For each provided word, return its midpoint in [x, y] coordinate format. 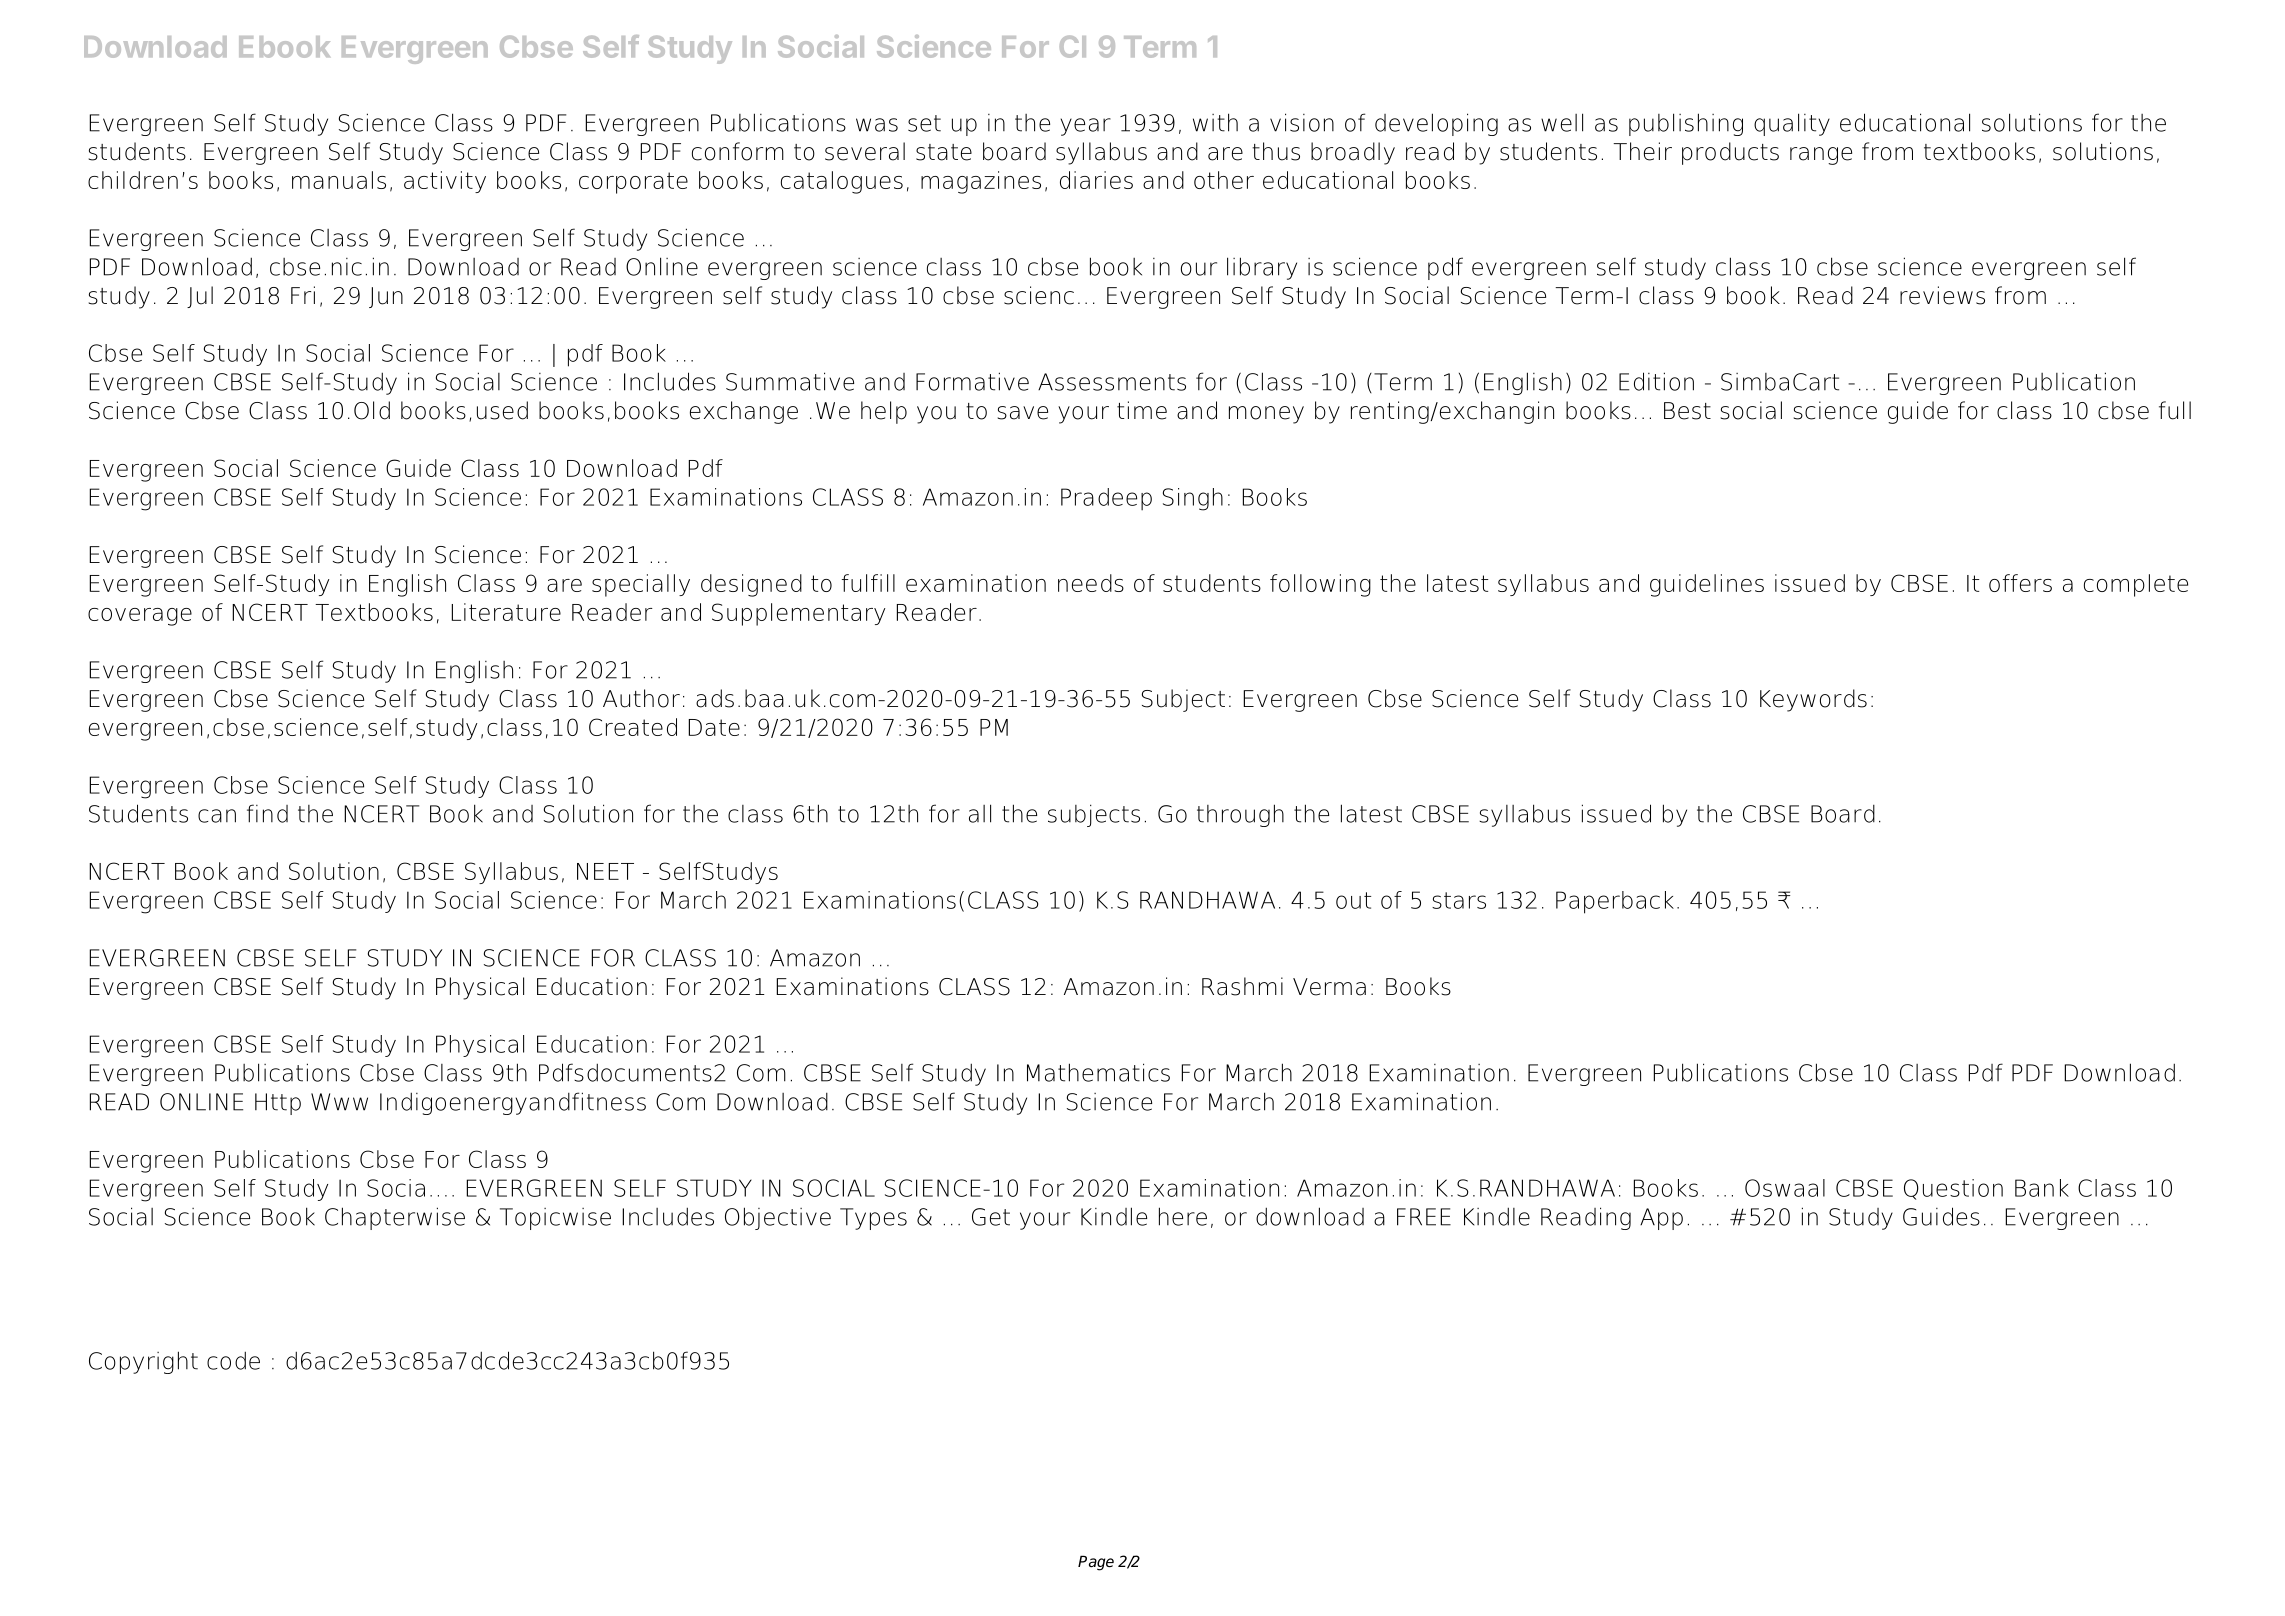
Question [1953, 1189]
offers [2020, 583]
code [233, 1360]
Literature [506, 612]
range [1821, 156]
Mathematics [1098, 1072]
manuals [339, 180]
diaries [1096, 180]
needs [1091, 583]
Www [339, 1102]
